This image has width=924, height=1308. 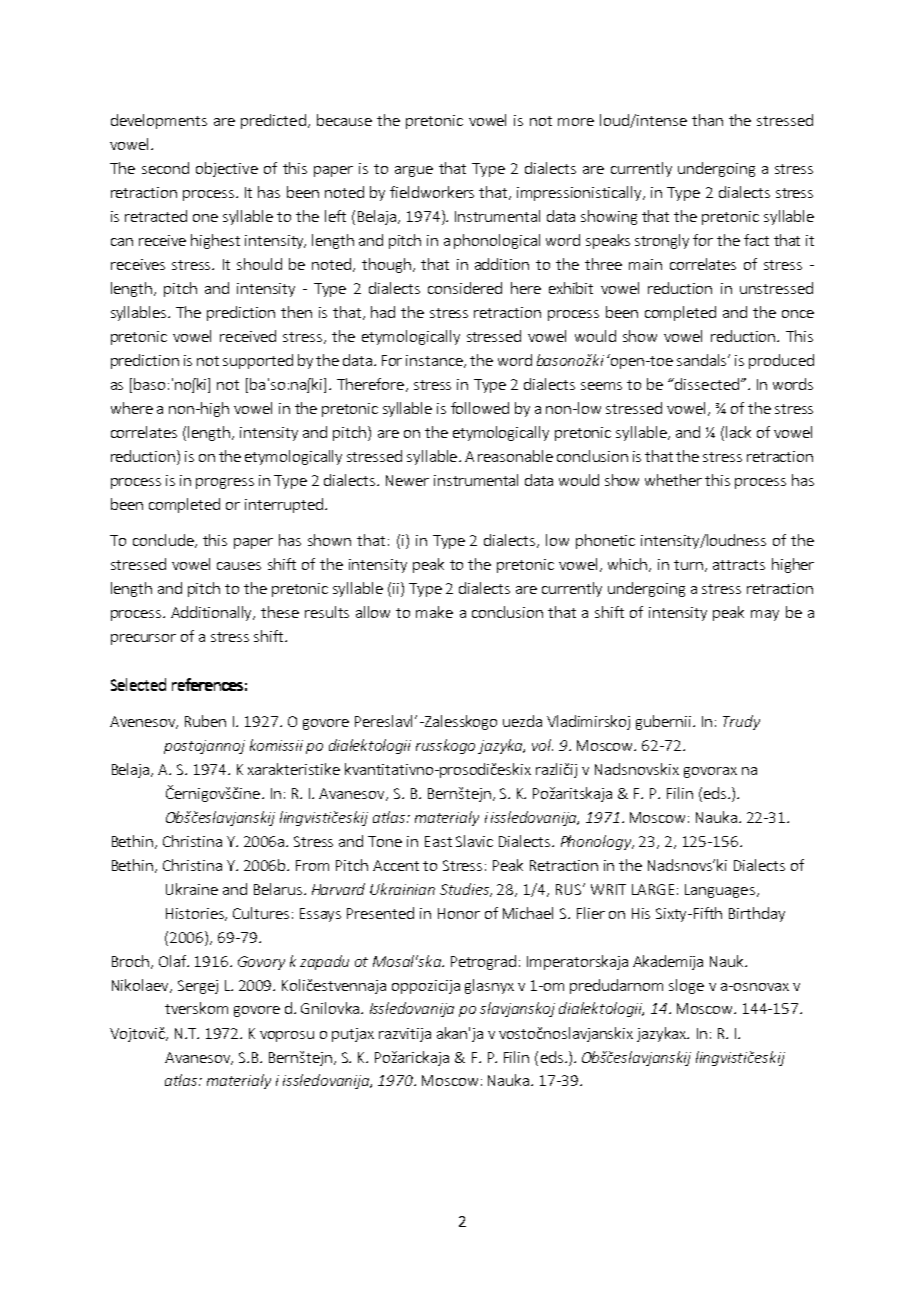 What do you see at coordinates (414, 171) in the image?
I see `argue` at bounding box center [414, 171].
